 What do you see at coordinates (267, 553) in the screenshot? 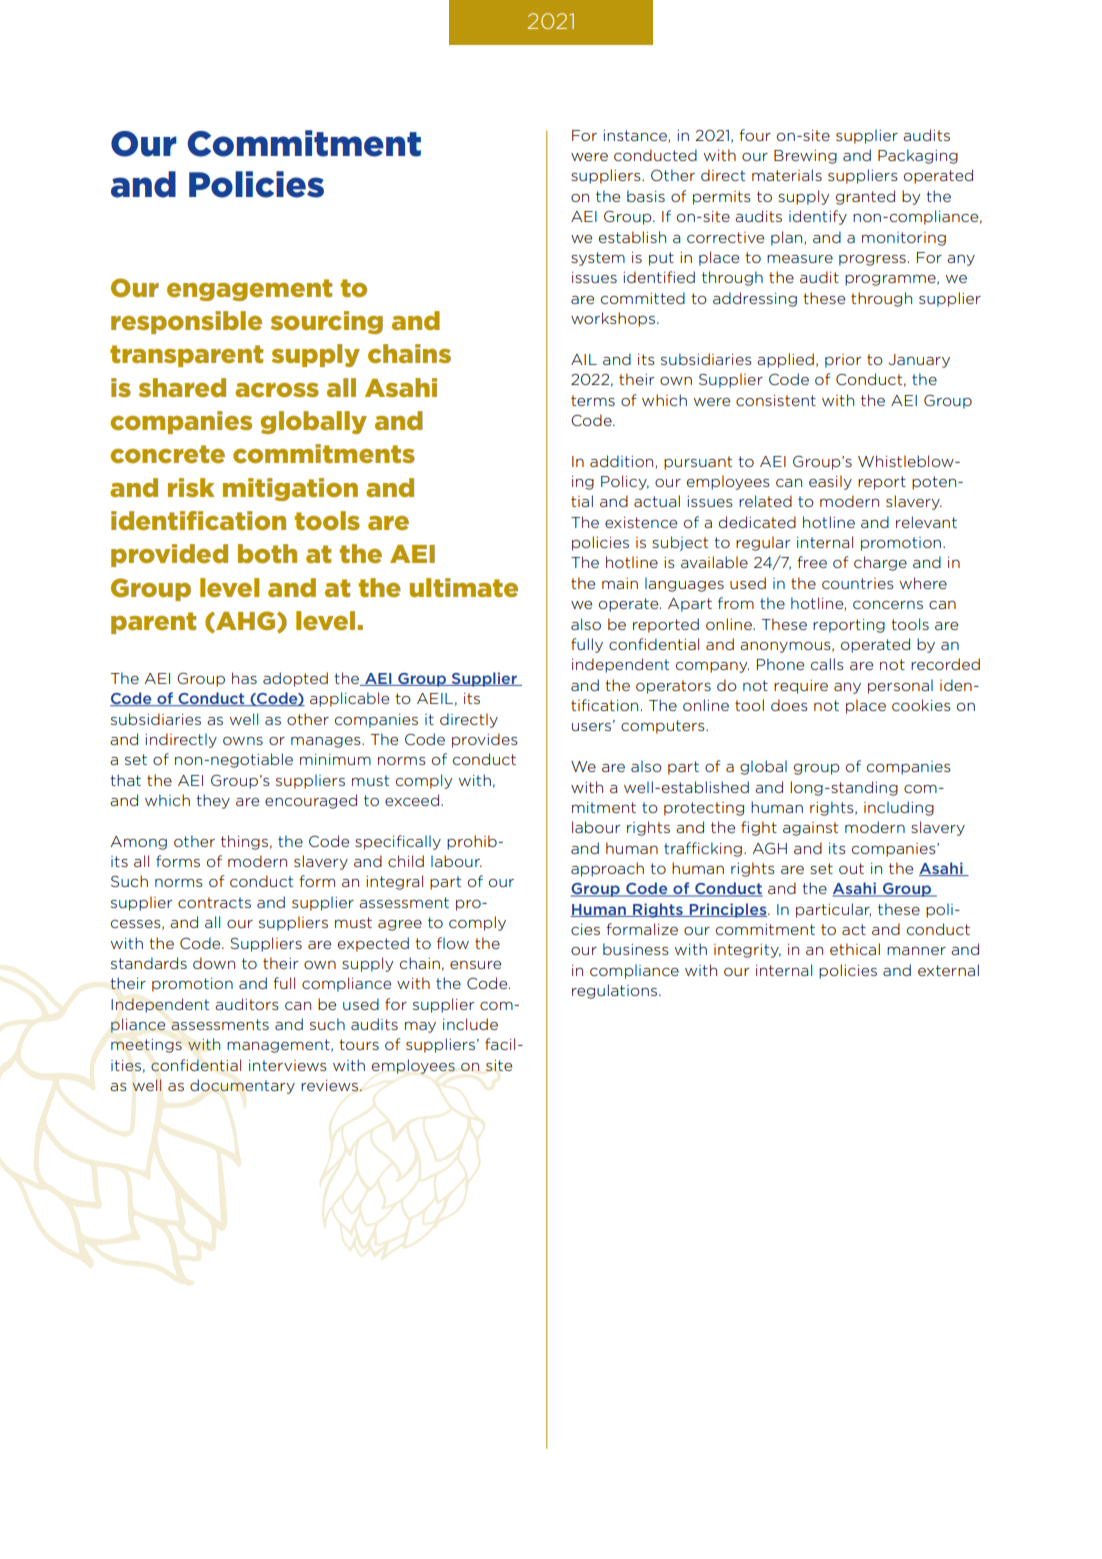
I see `both` at bounding box center [267, 553].
